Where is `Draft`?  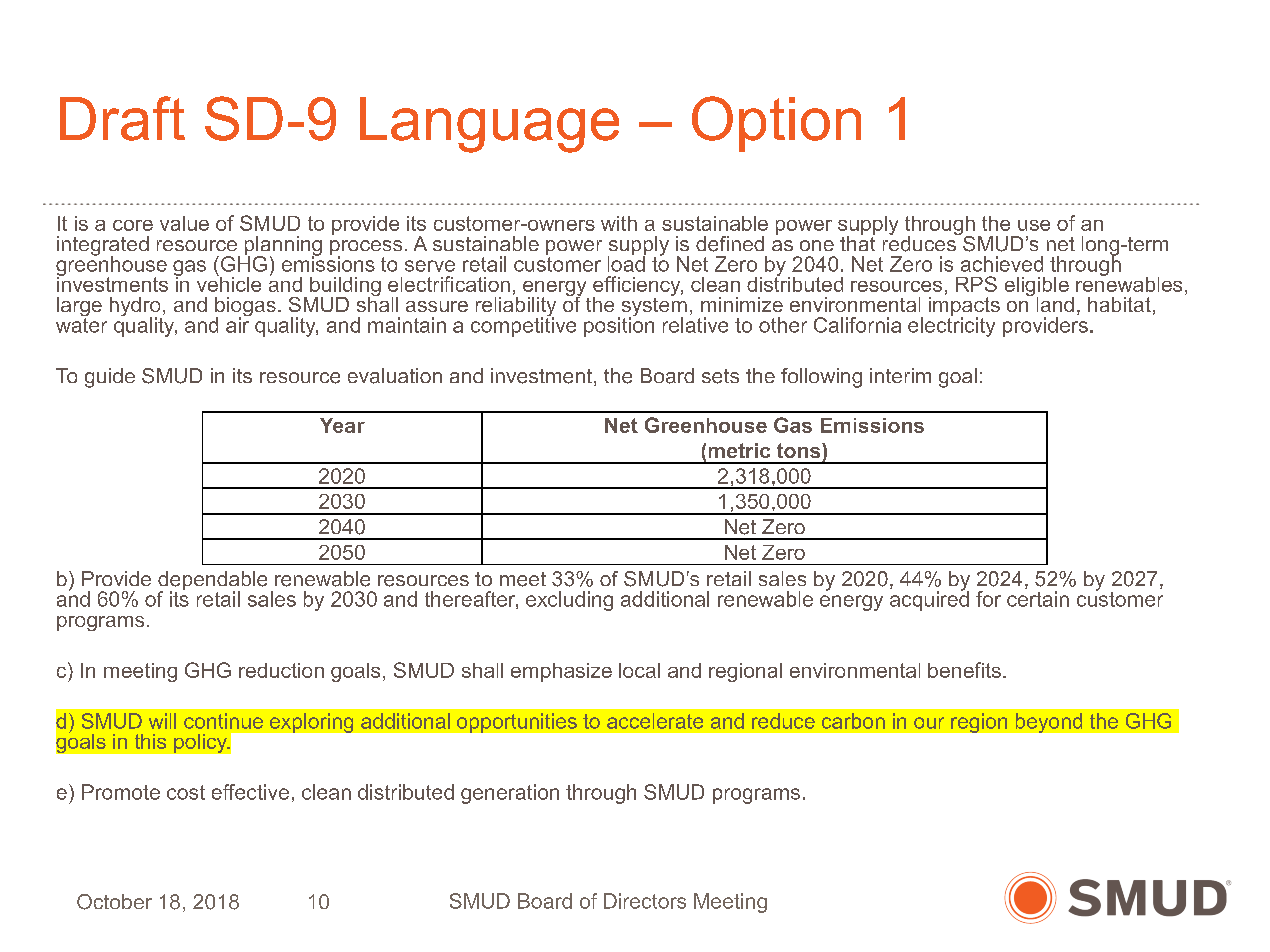
Draft is located at coordinates (122, 118).
